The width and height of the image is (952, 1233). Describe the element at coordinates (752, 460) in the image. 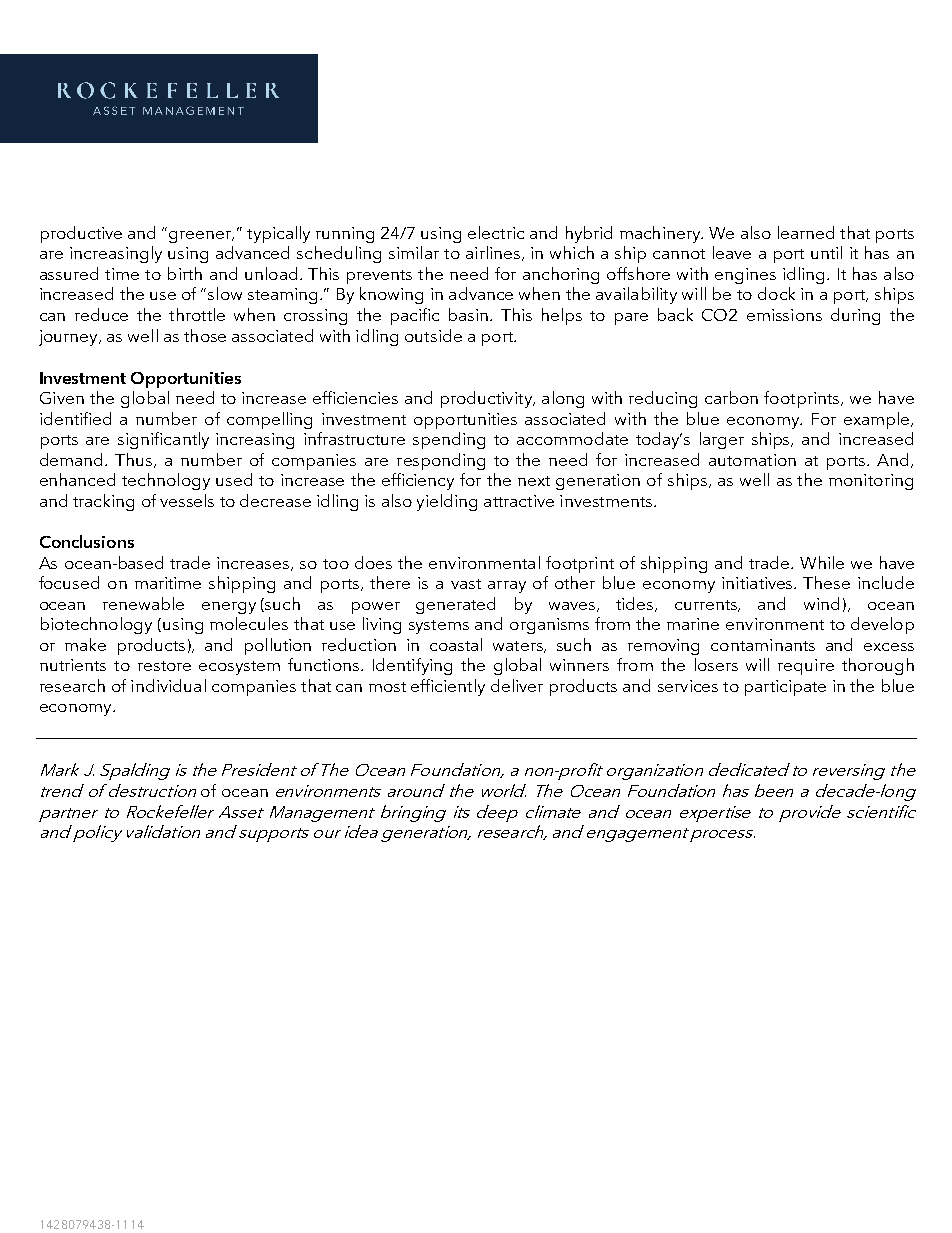

I see `automation` at that location.
